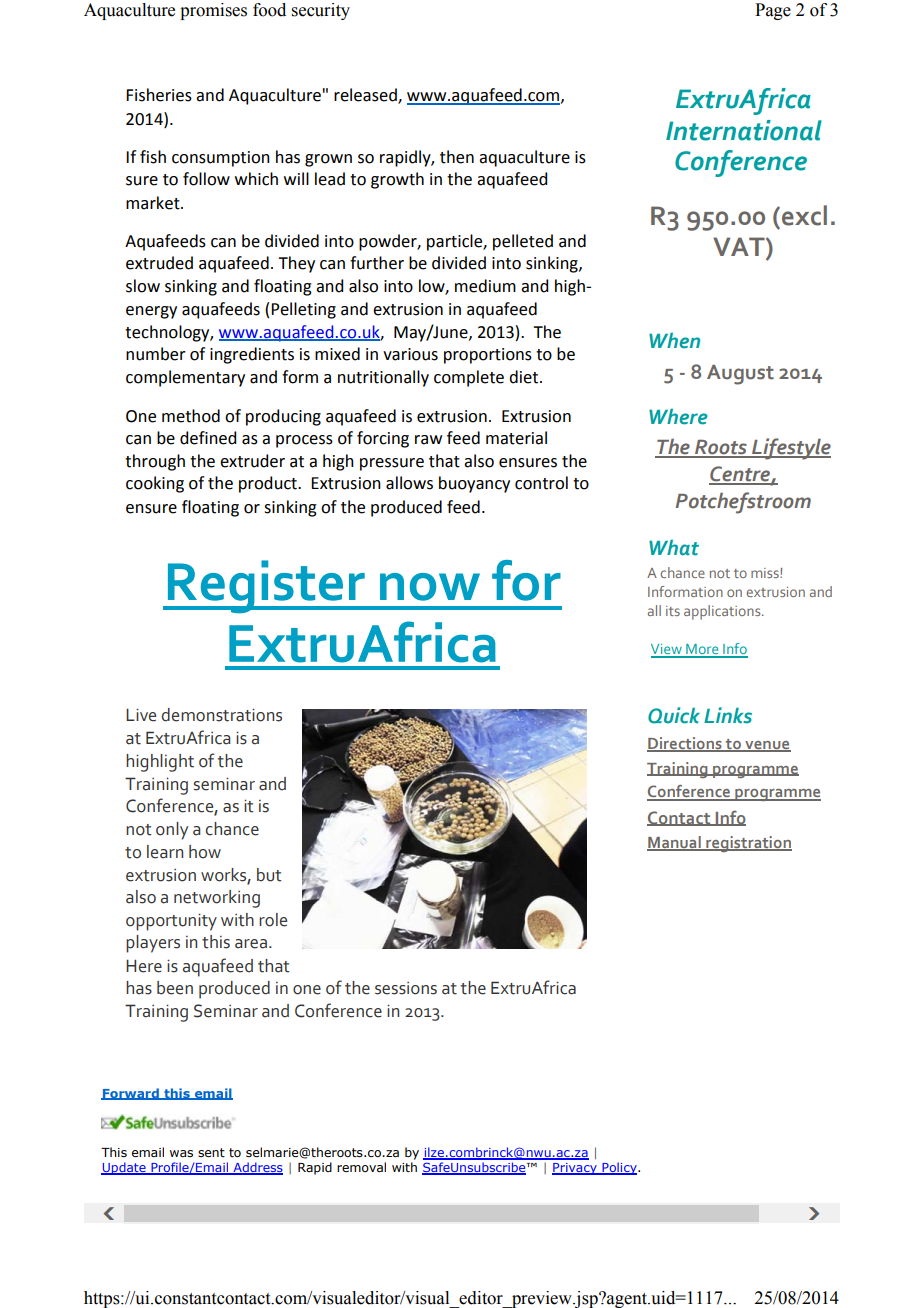 Image resolution: width=924 pixels, height=1308 pixels. I want to click on applications, so click(723, 612).
